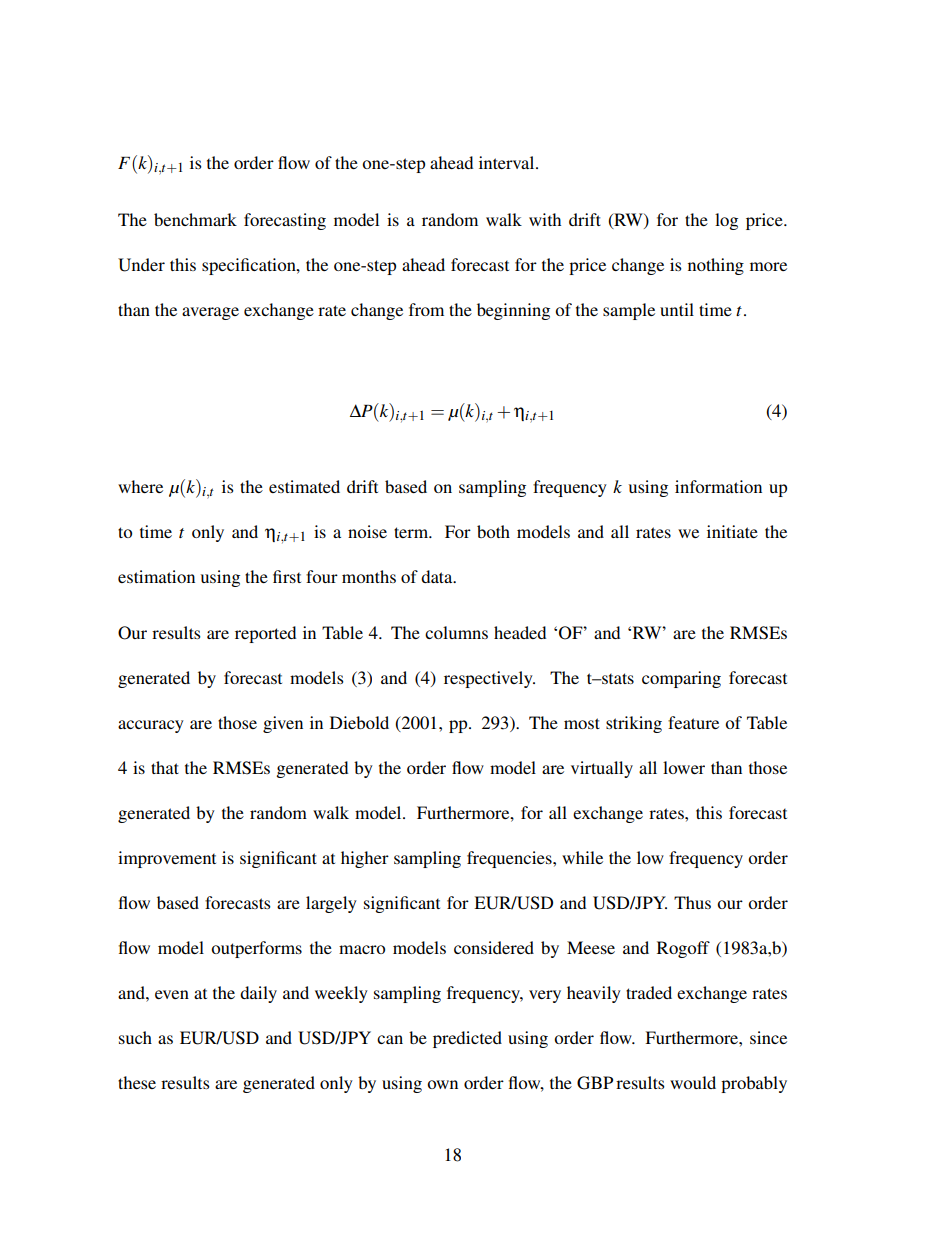  Describe the element at coordinates (195, 219) in the page. I see `benchmark` at that location.
